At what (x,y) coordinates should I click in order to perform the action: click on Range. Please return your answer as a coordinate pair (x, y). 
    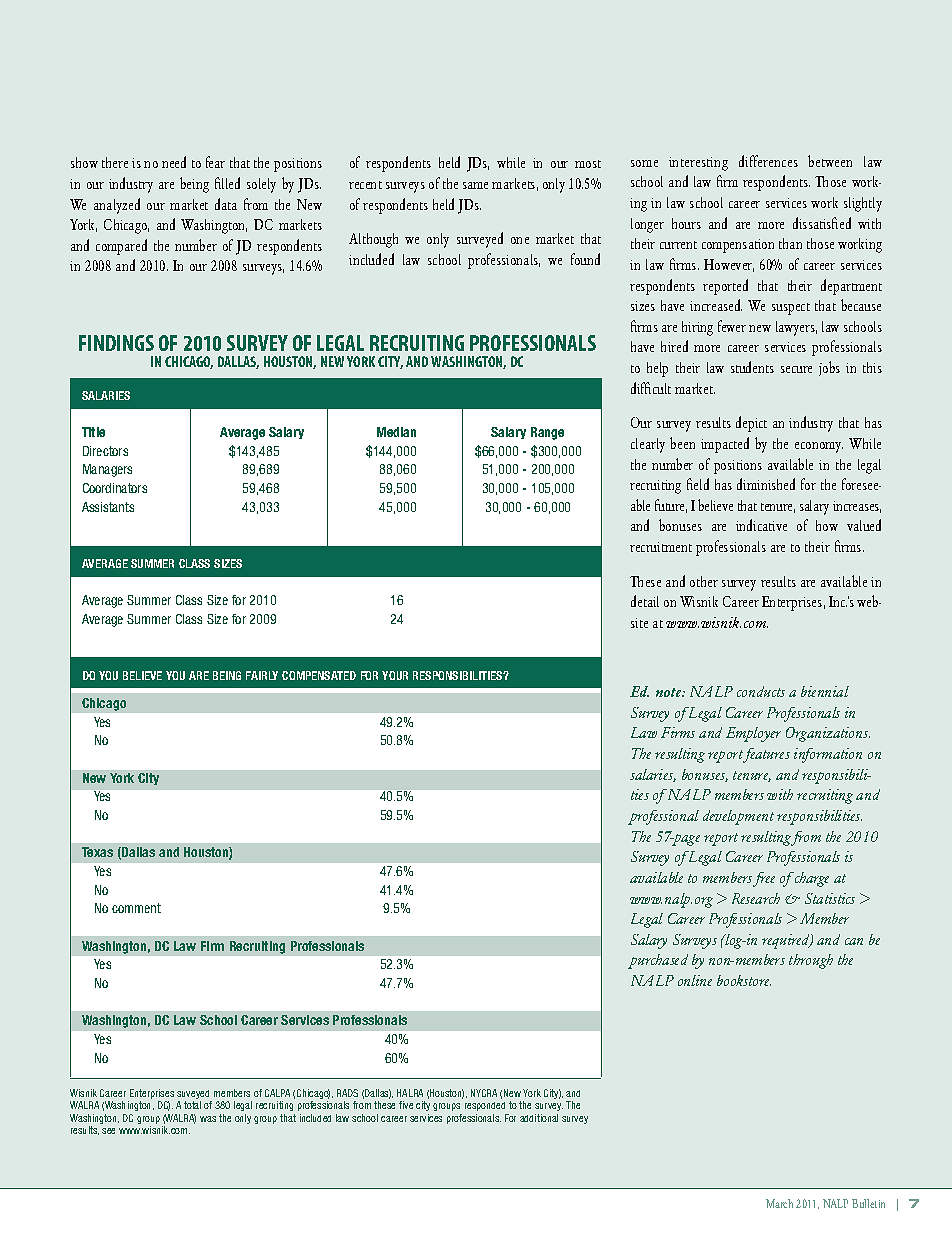
    Looking at the image, I should click on (547, 433).
